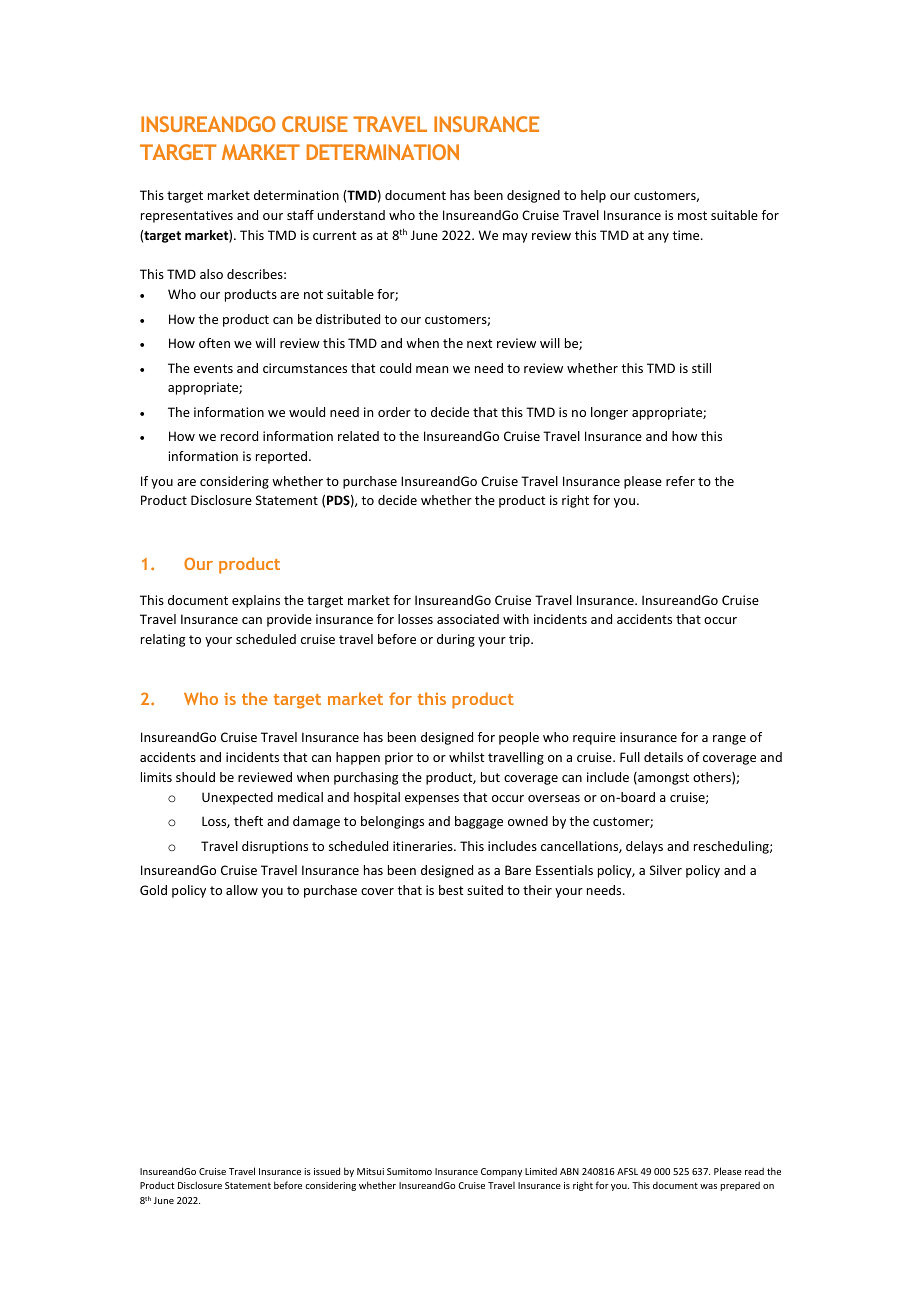 The height and width of the screenshot is (1309, 924). I want to click on Company, so click(501, 1172).
